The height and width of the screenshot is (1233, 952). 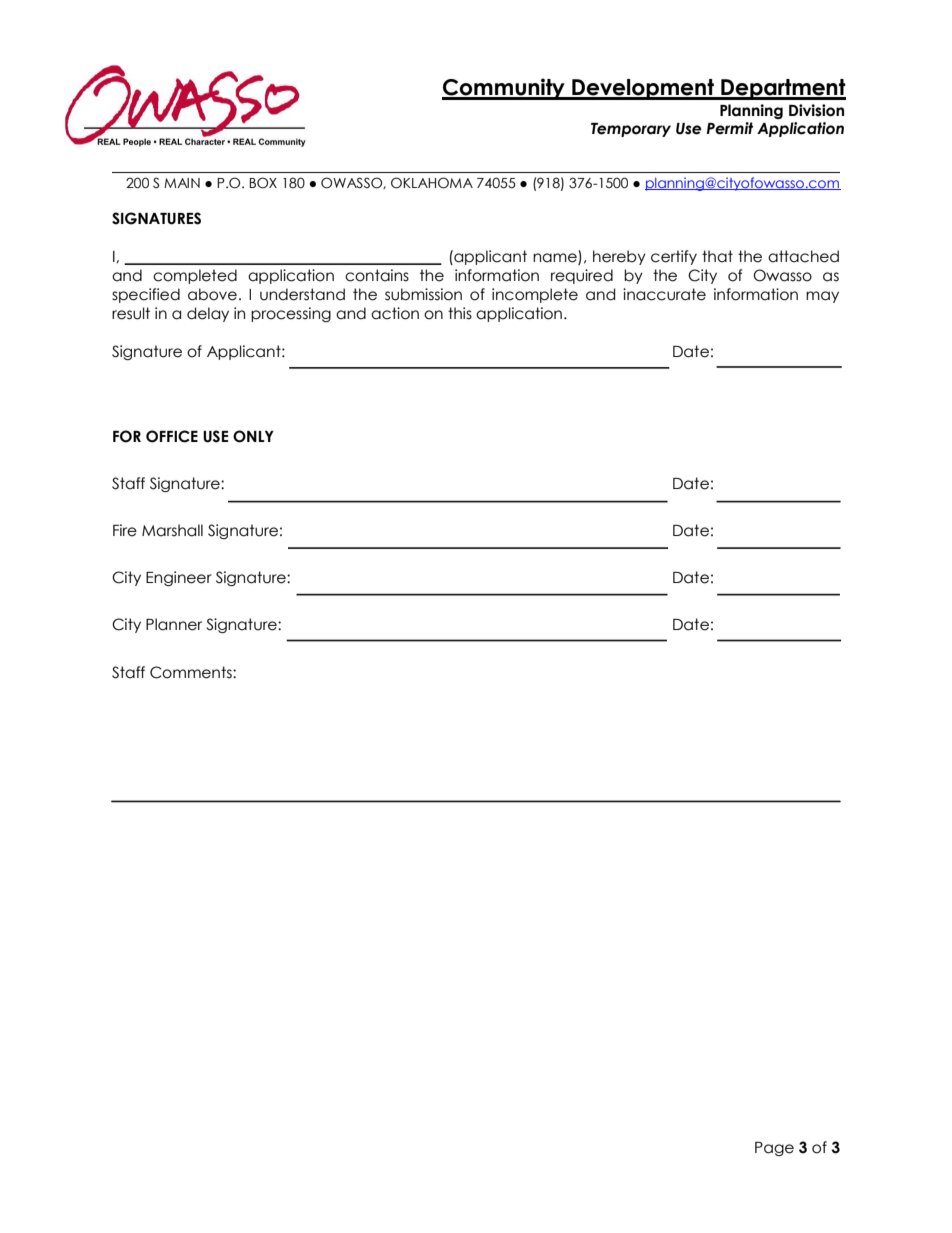 What do you see at coordinates (460, 313) in the screenshot?
I see `this` at bounding box center [460, 313].
